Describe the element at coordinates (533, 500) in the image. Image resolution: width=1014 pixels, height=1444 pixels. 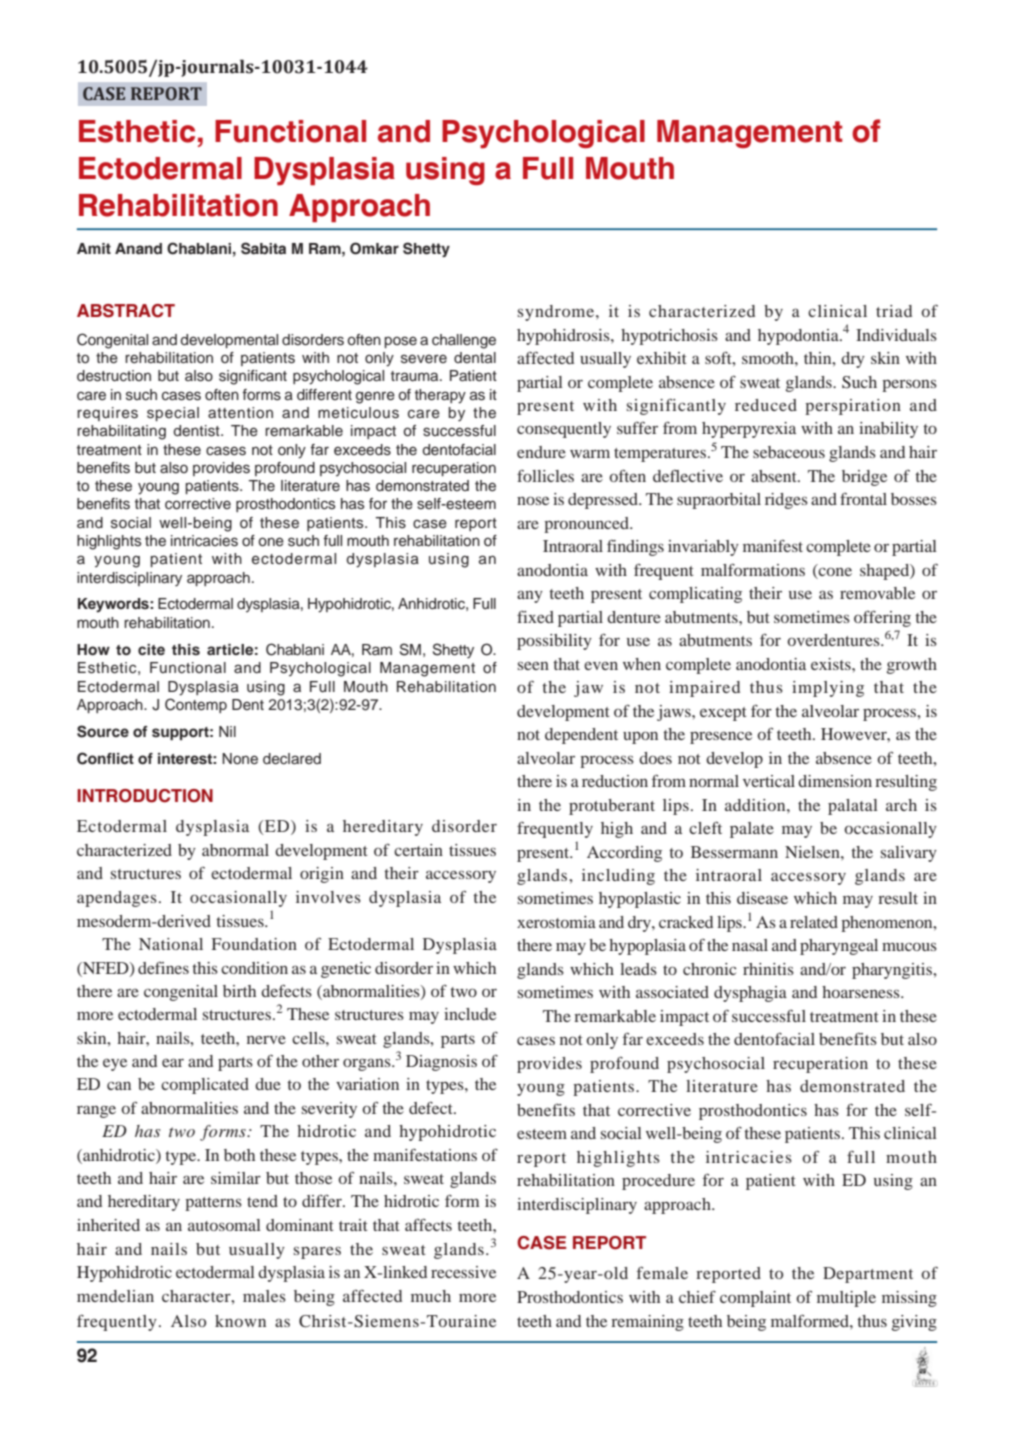
I see `nose` at that location.
